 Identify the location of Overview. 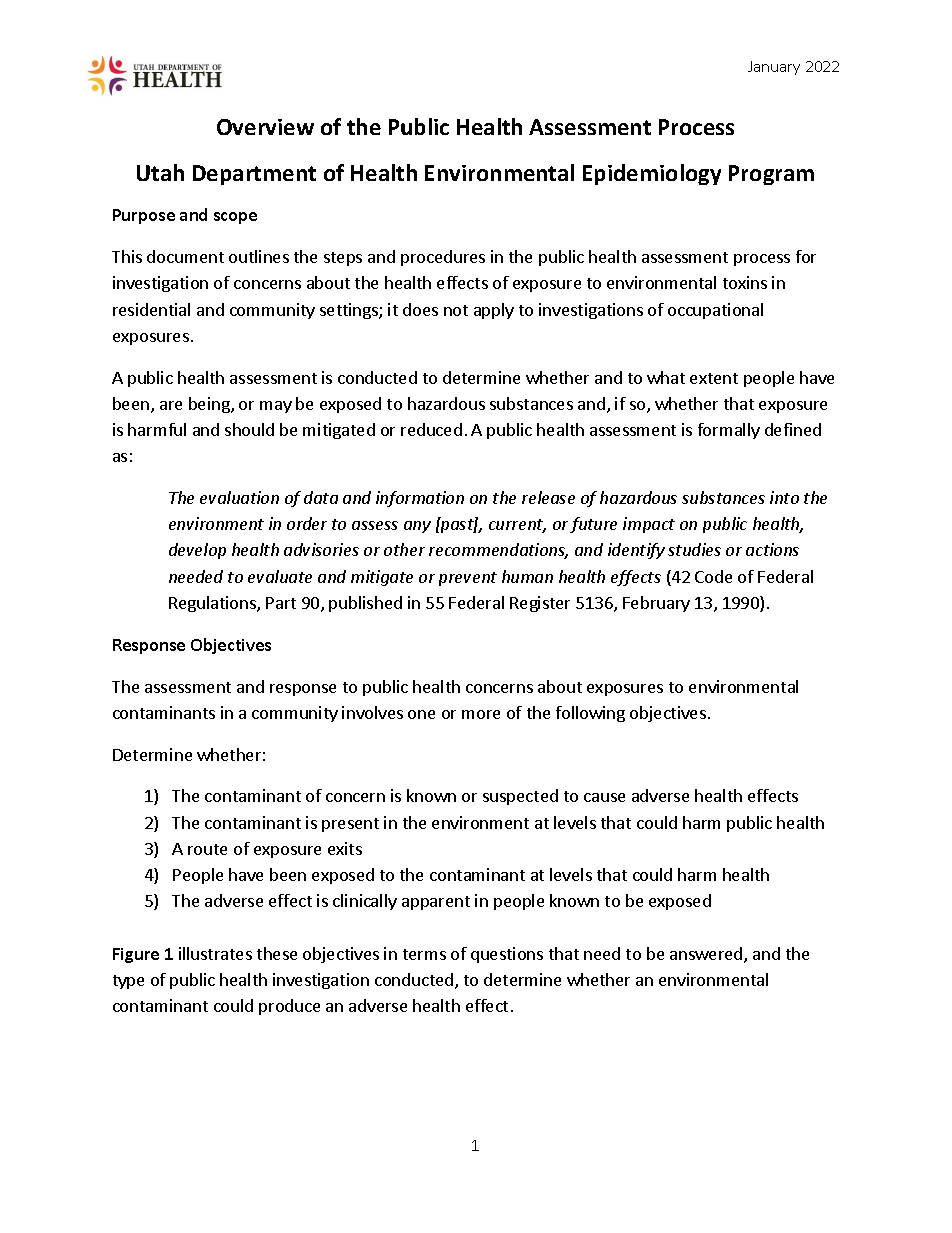
(265, 127).
